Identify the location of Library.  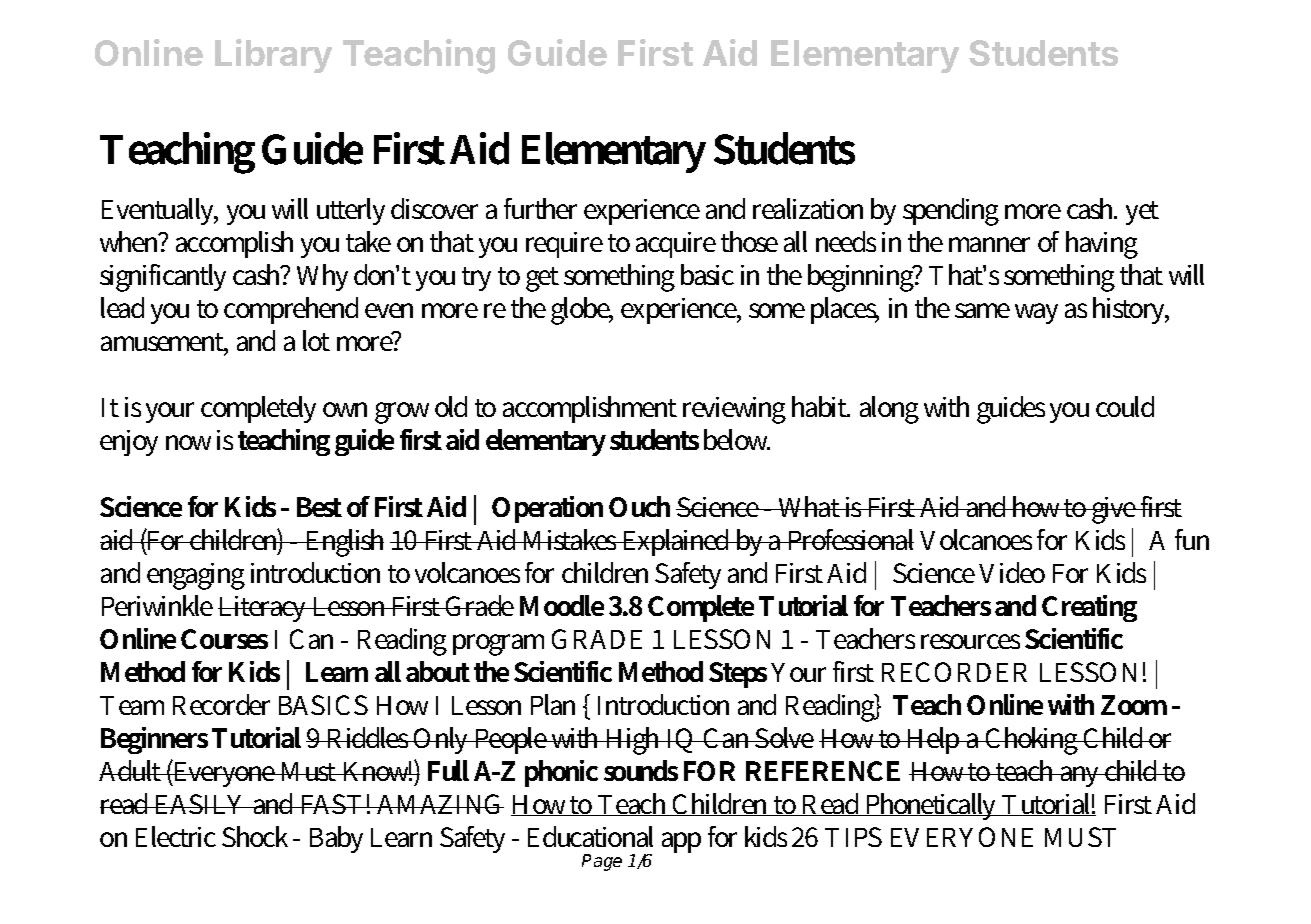
(273, 56).
